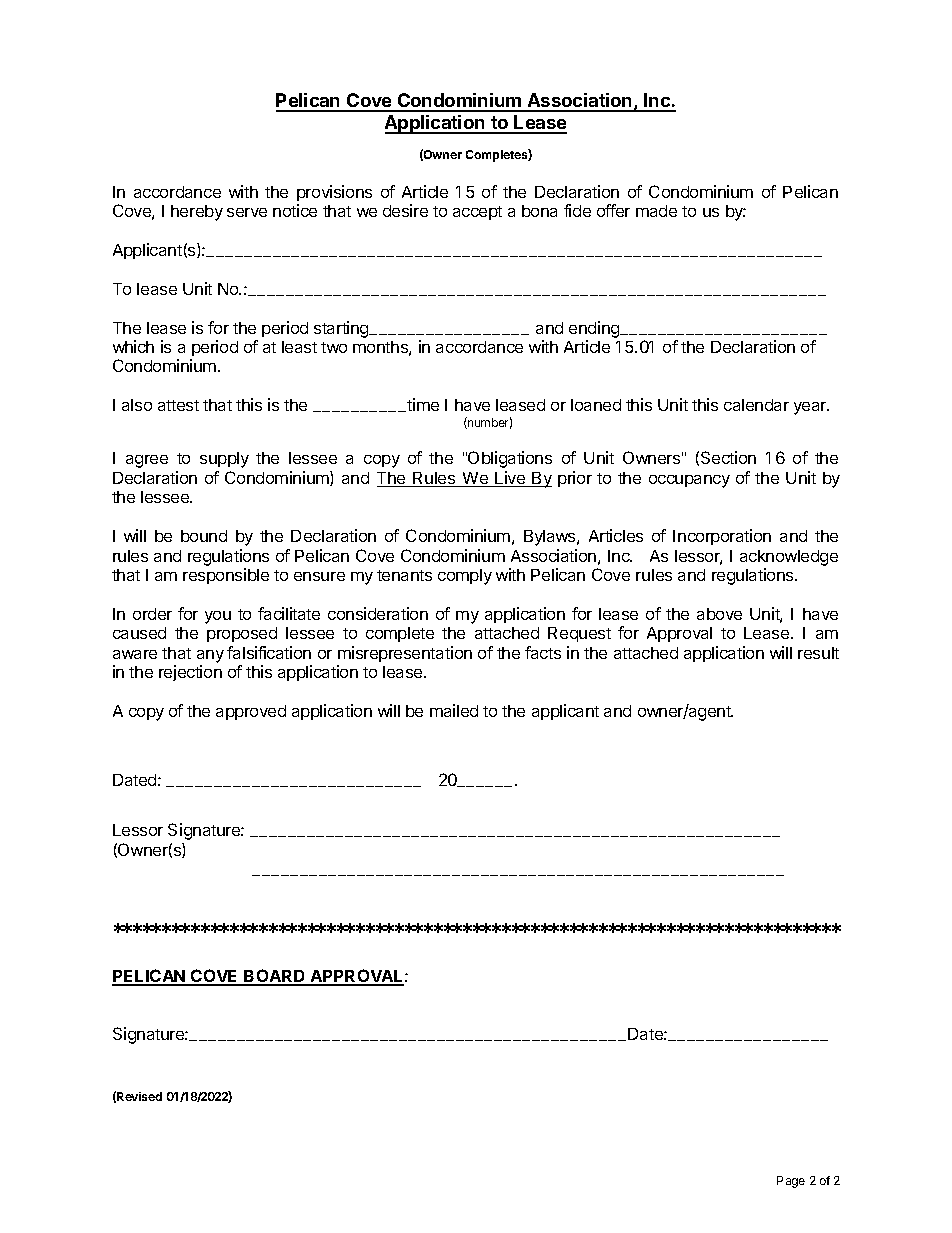 This page has height=1233, width=952. I want to click on Page, so click(791, 1182).
